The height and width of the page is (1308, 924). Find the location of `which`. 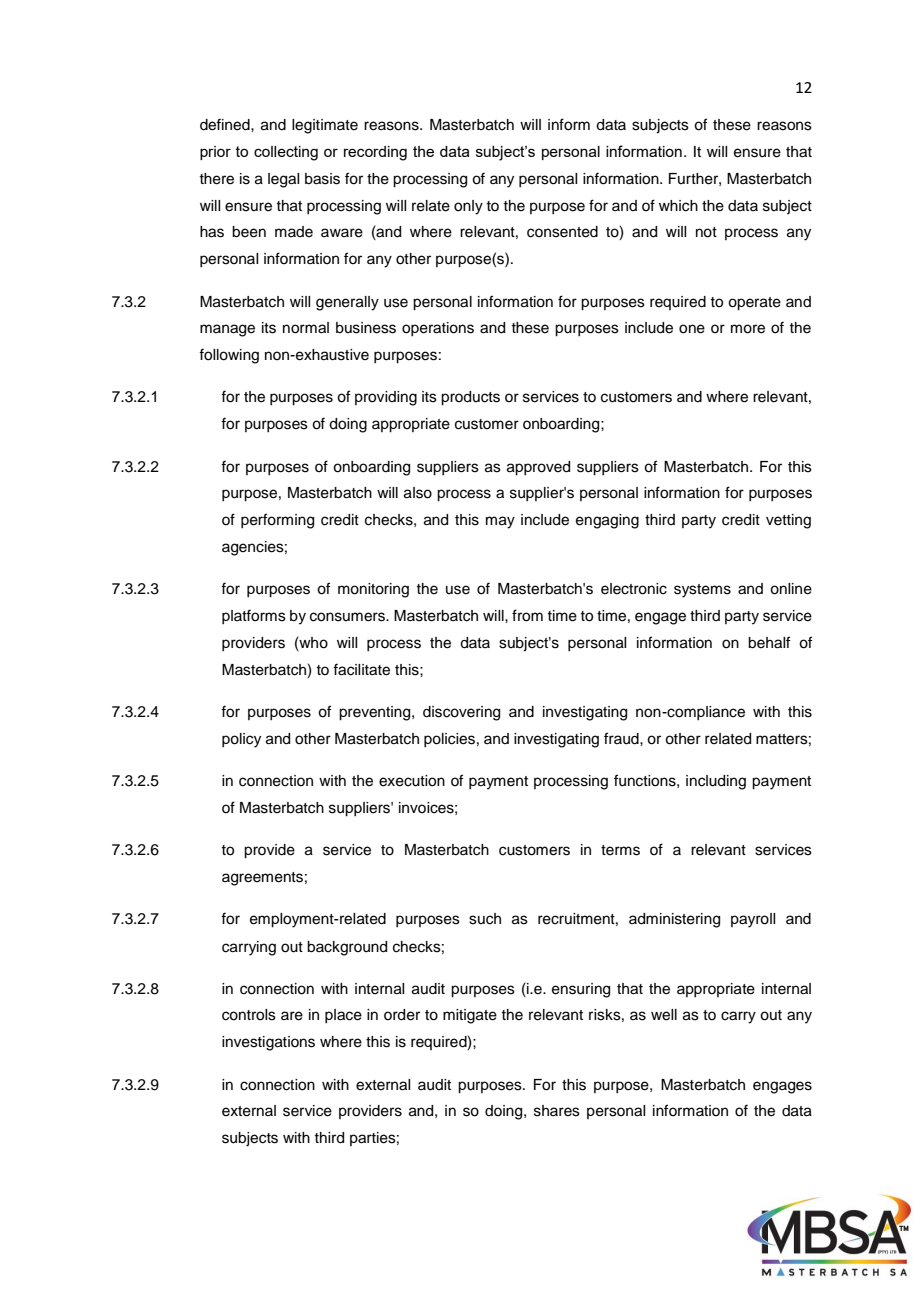

which is located at coordinates (678, 206).
